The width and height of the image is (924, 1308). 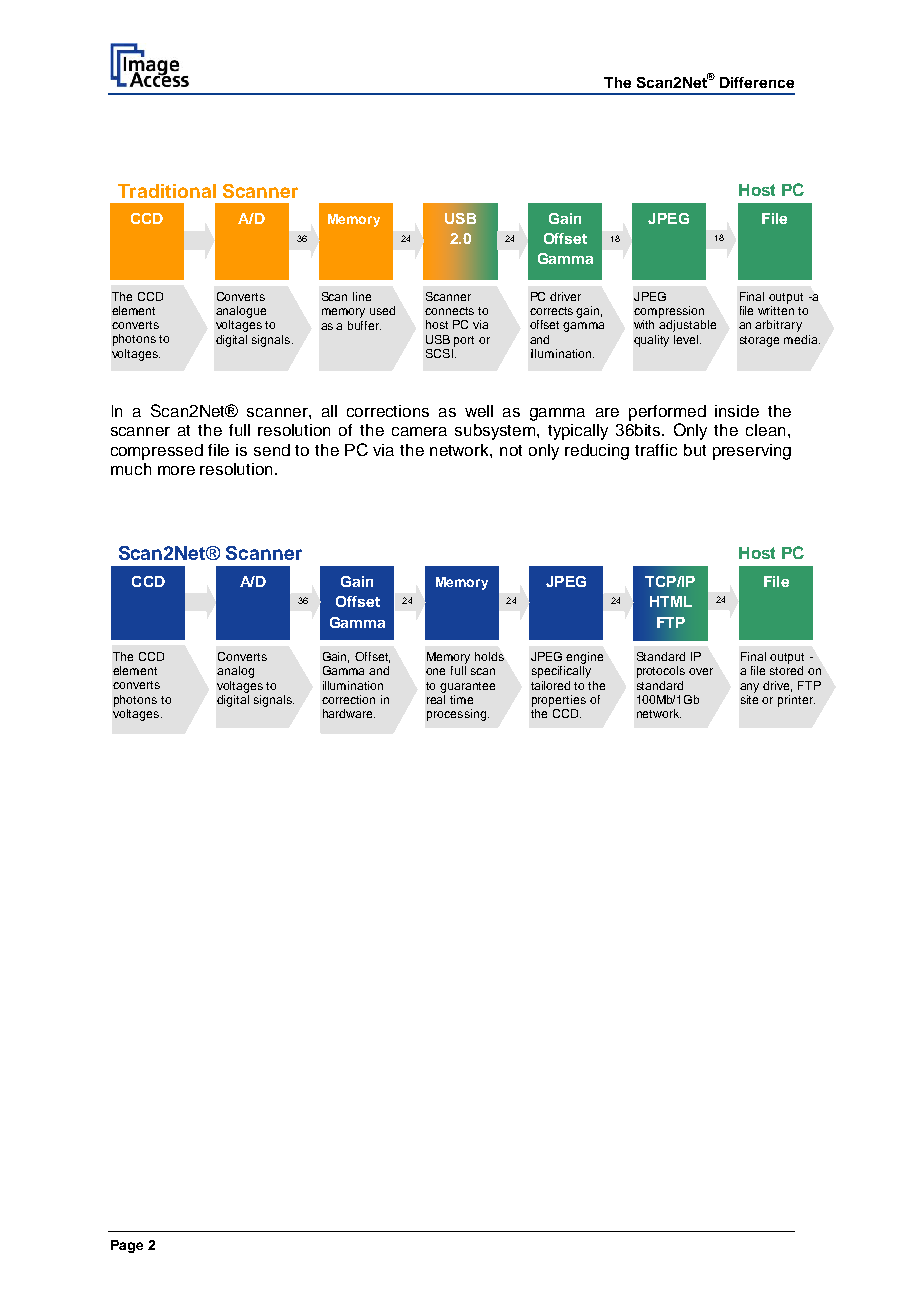 What do you see at coordinates (461, 699) in the image?
I see `time` at bounding box center [461, 699].
